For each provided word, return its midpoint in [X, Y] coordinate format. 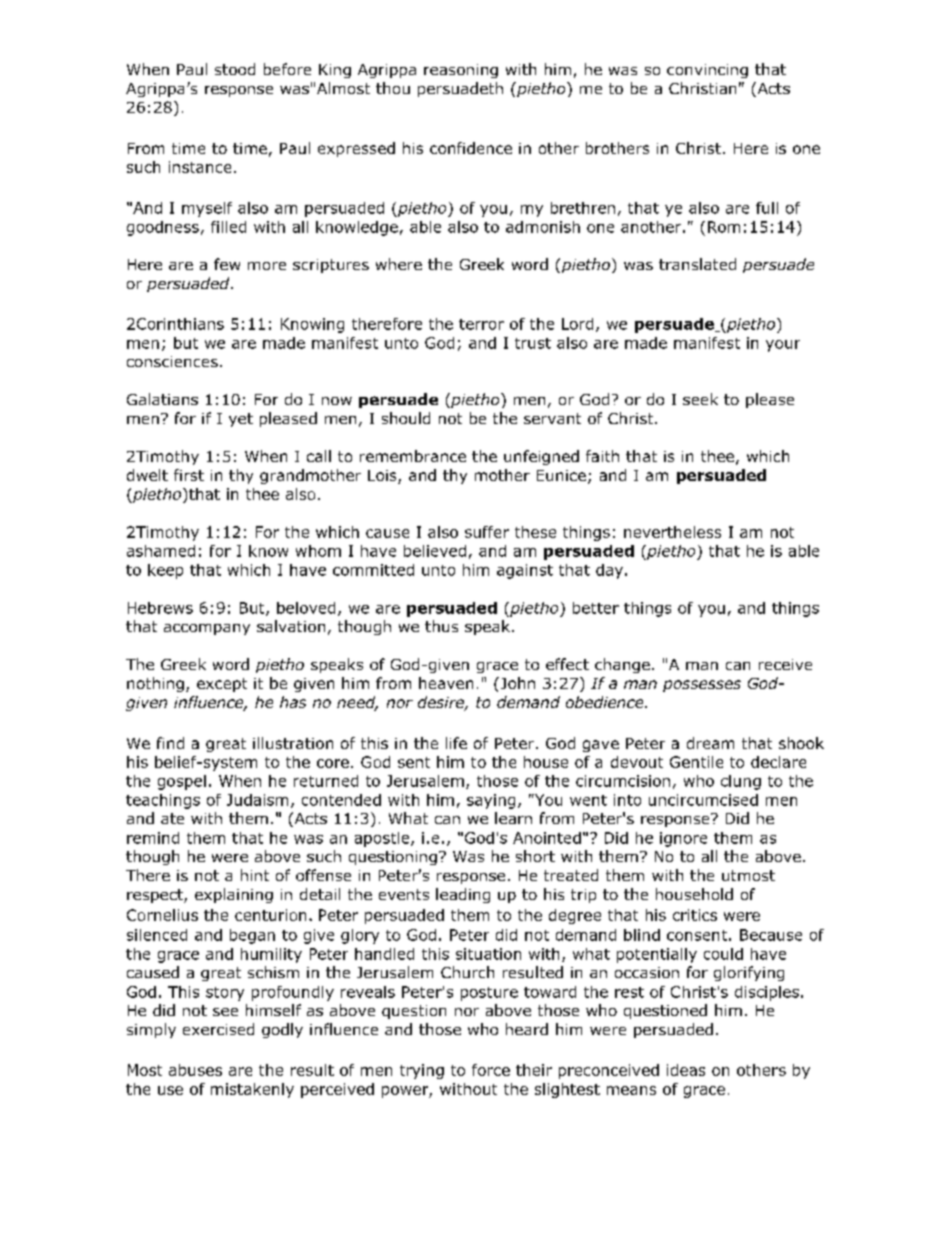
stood [235, 69]
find [170, 743]
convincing [707, 71]
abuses [195, 1070]
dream [710, 743]
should [406, 418]
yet [241, 420]
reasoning [461, 71]
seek [700, 399]
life [456, 743]
